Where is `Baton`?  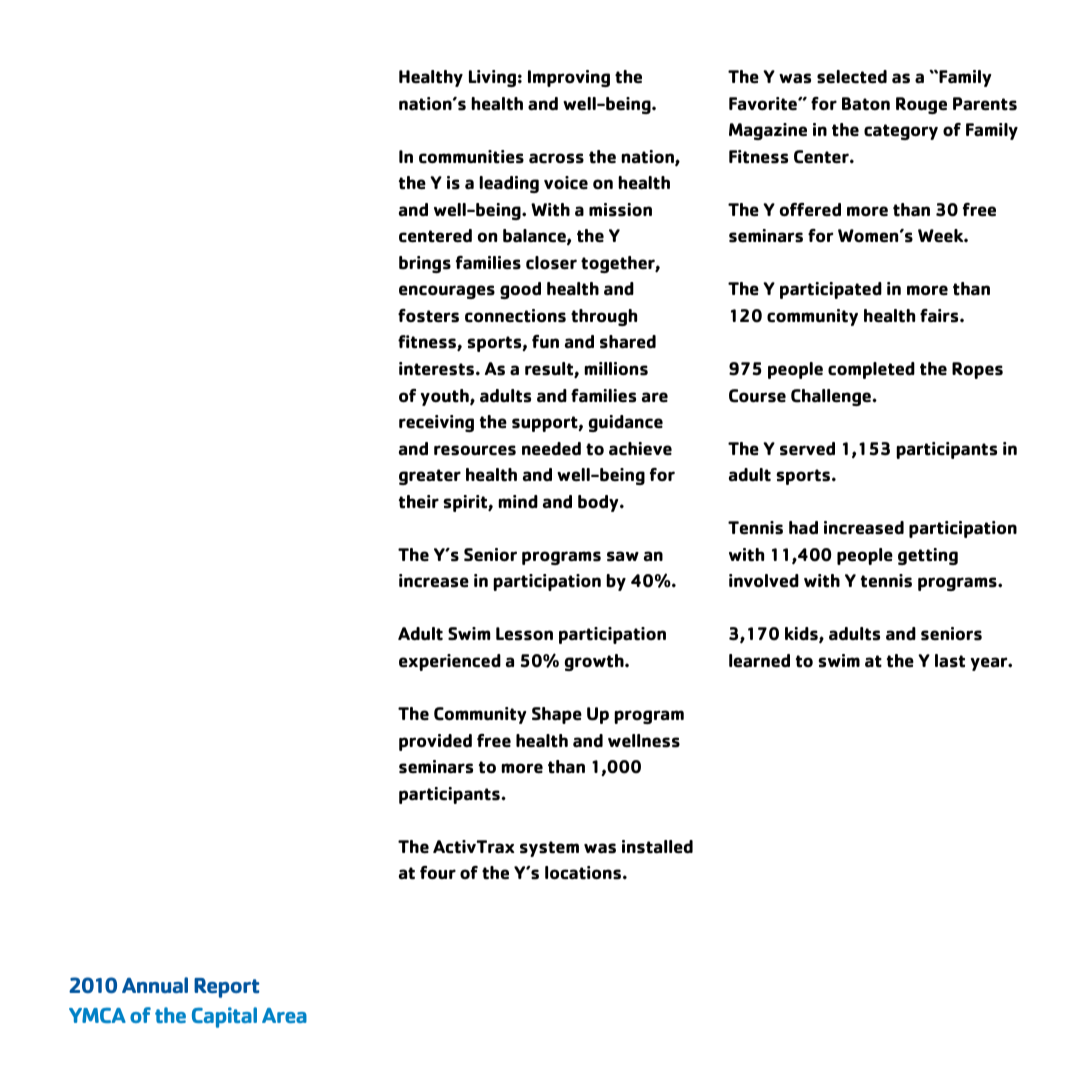
Baton is located at coordinates (866, 104).
